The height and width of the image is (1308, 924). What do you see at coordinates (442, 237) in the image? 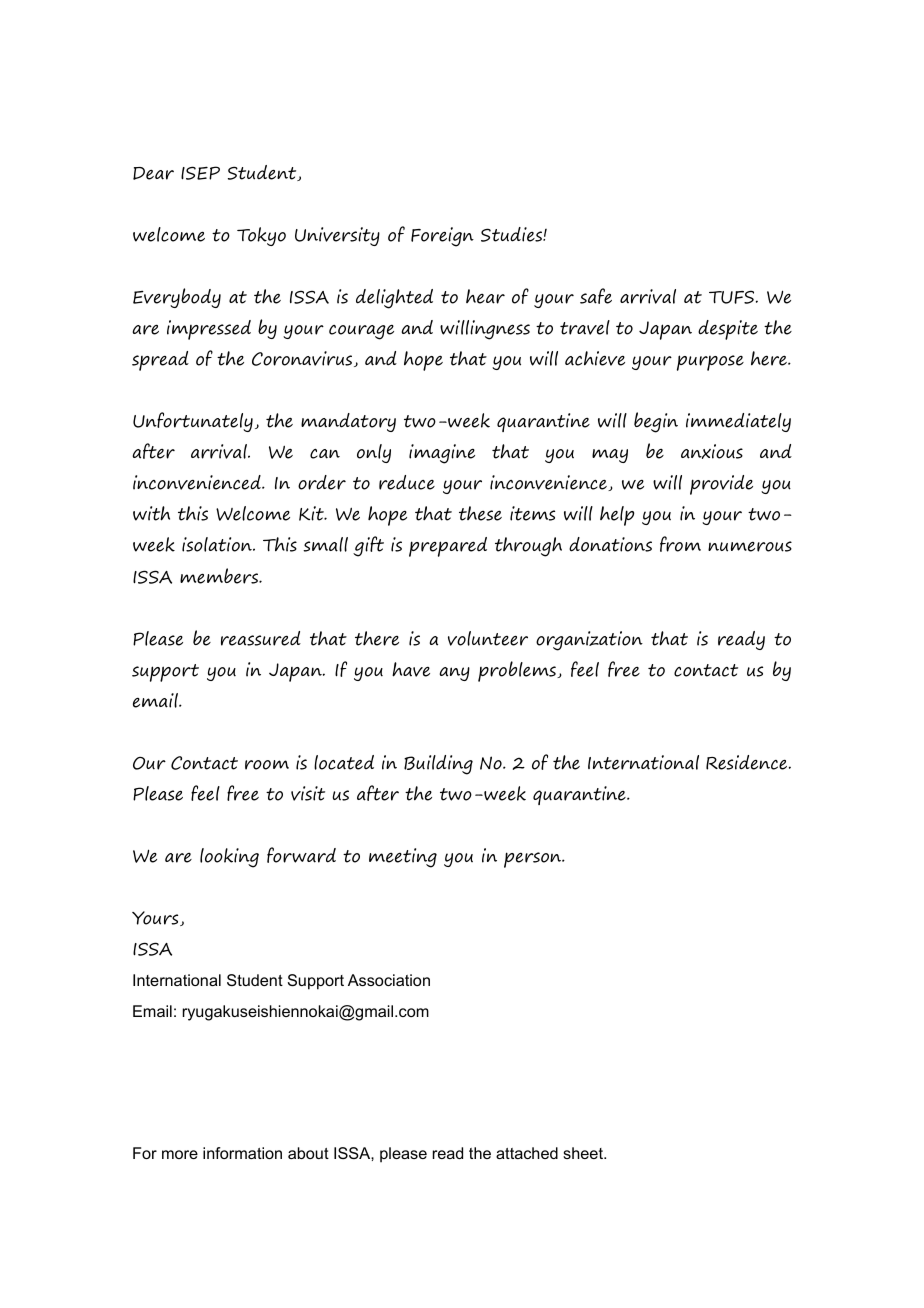
I see `Foreign` at bounding box center [442, 237].
